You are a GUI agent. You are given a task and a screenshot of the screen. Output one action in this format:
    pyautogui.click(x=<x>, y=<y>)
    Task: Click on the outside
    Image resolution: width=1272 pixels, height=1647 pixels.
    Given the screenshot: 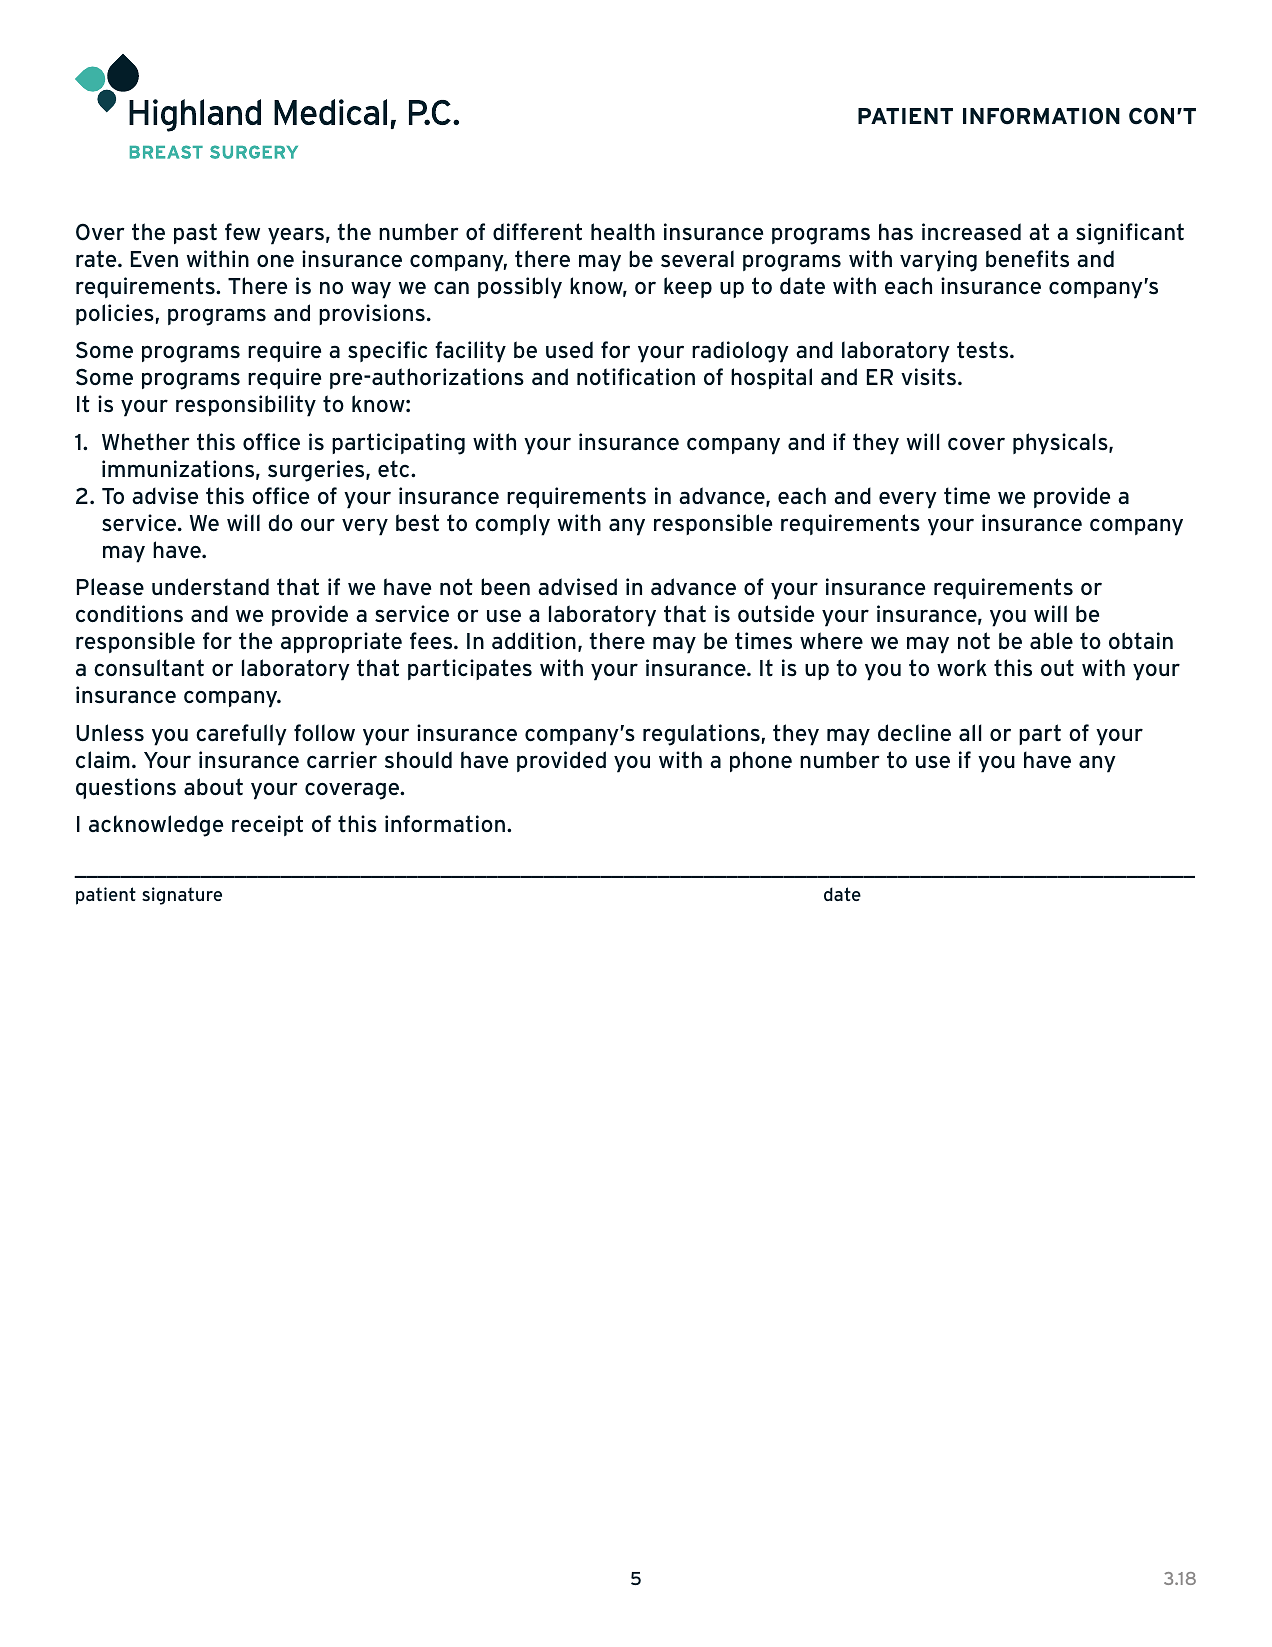 What is the action you would take?
    pyautogui.click(x=776, y=614)
